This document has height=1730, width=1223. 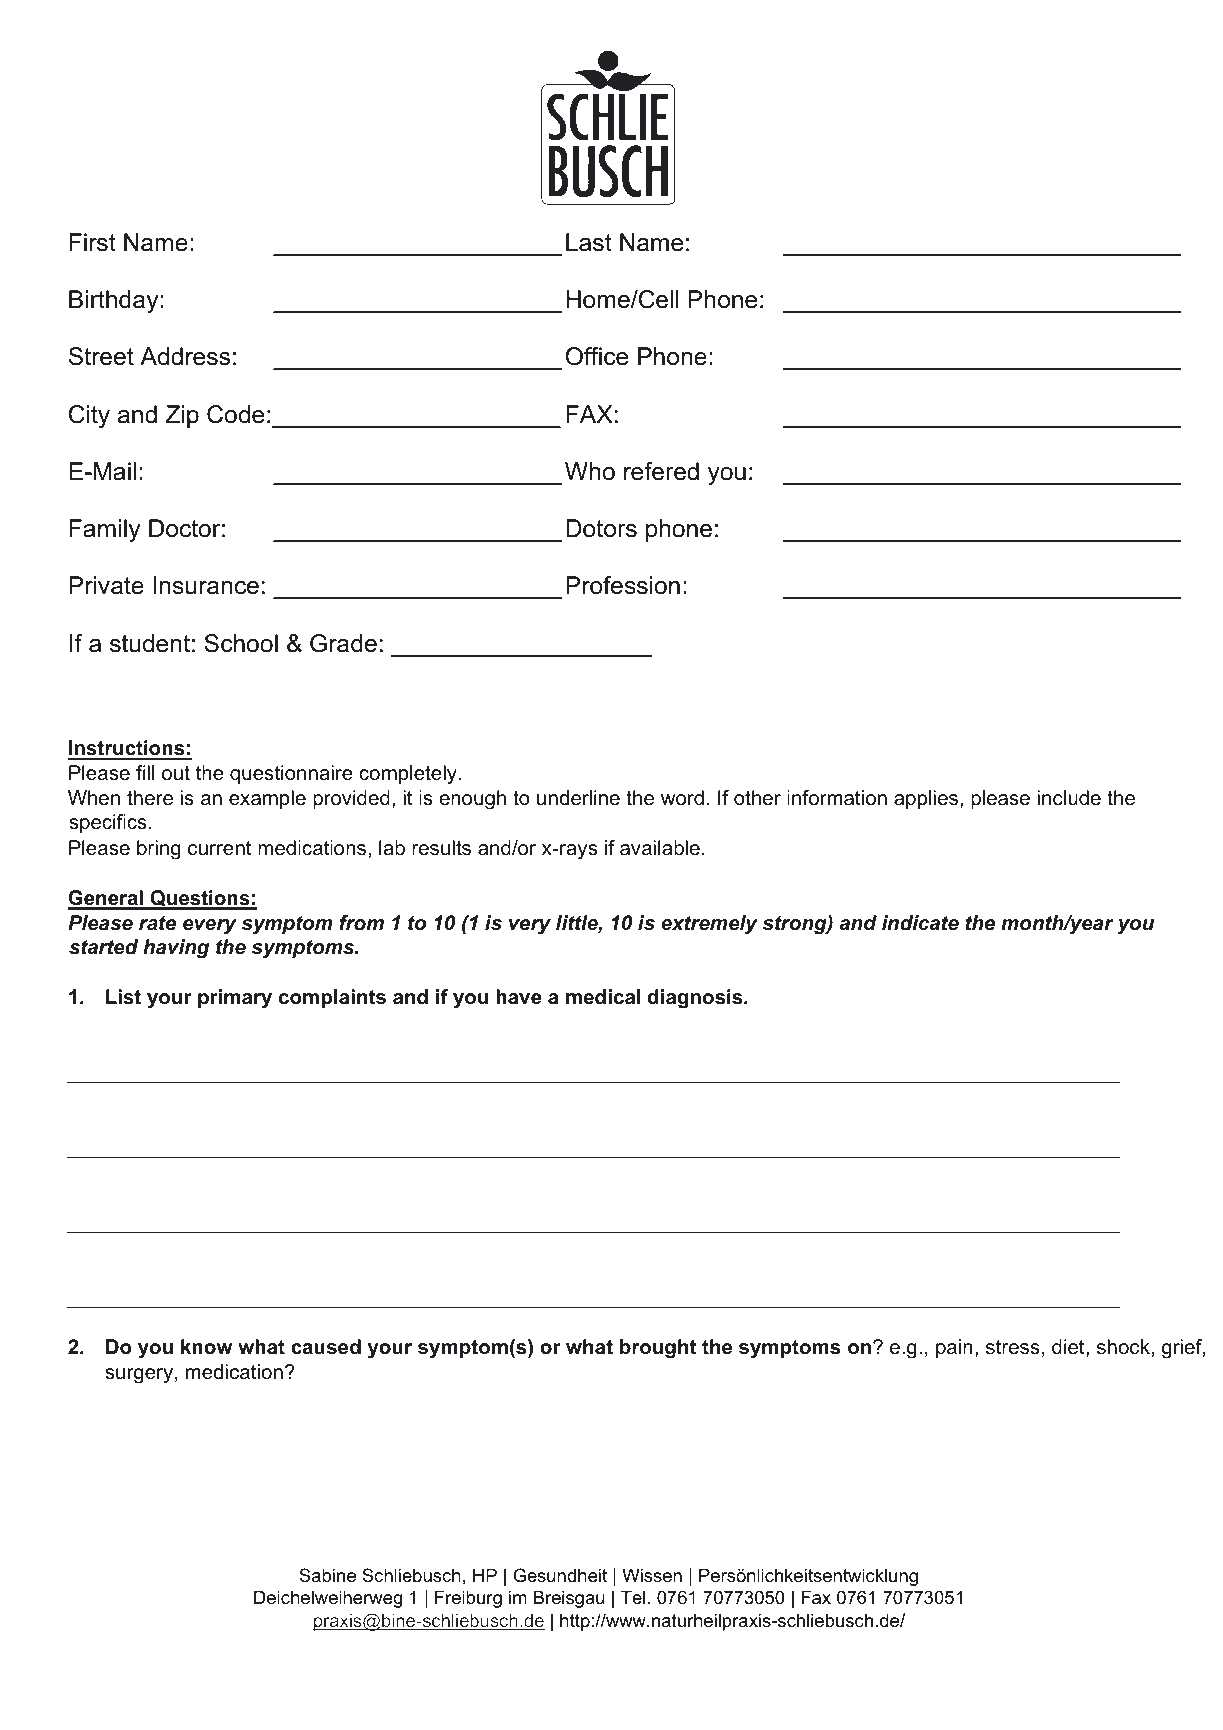 I want to click on Profession, so click(x=623, y=585).
